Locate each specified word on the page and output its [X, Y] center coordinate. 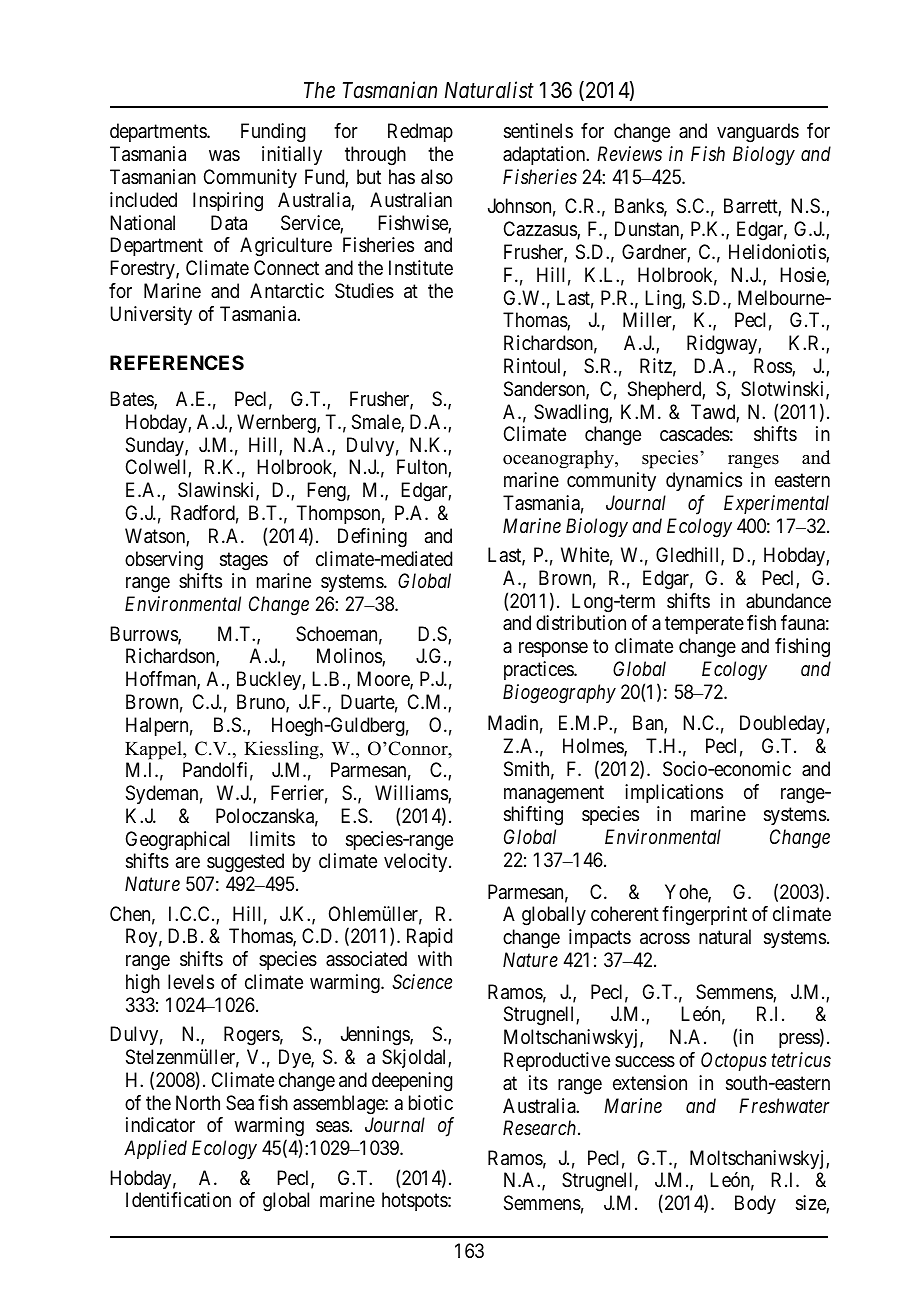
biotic [431, 1102]
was [224, 156]
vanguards [758, 133]
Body [755, 1204]
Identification [178, 1199]
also [437, 177]
